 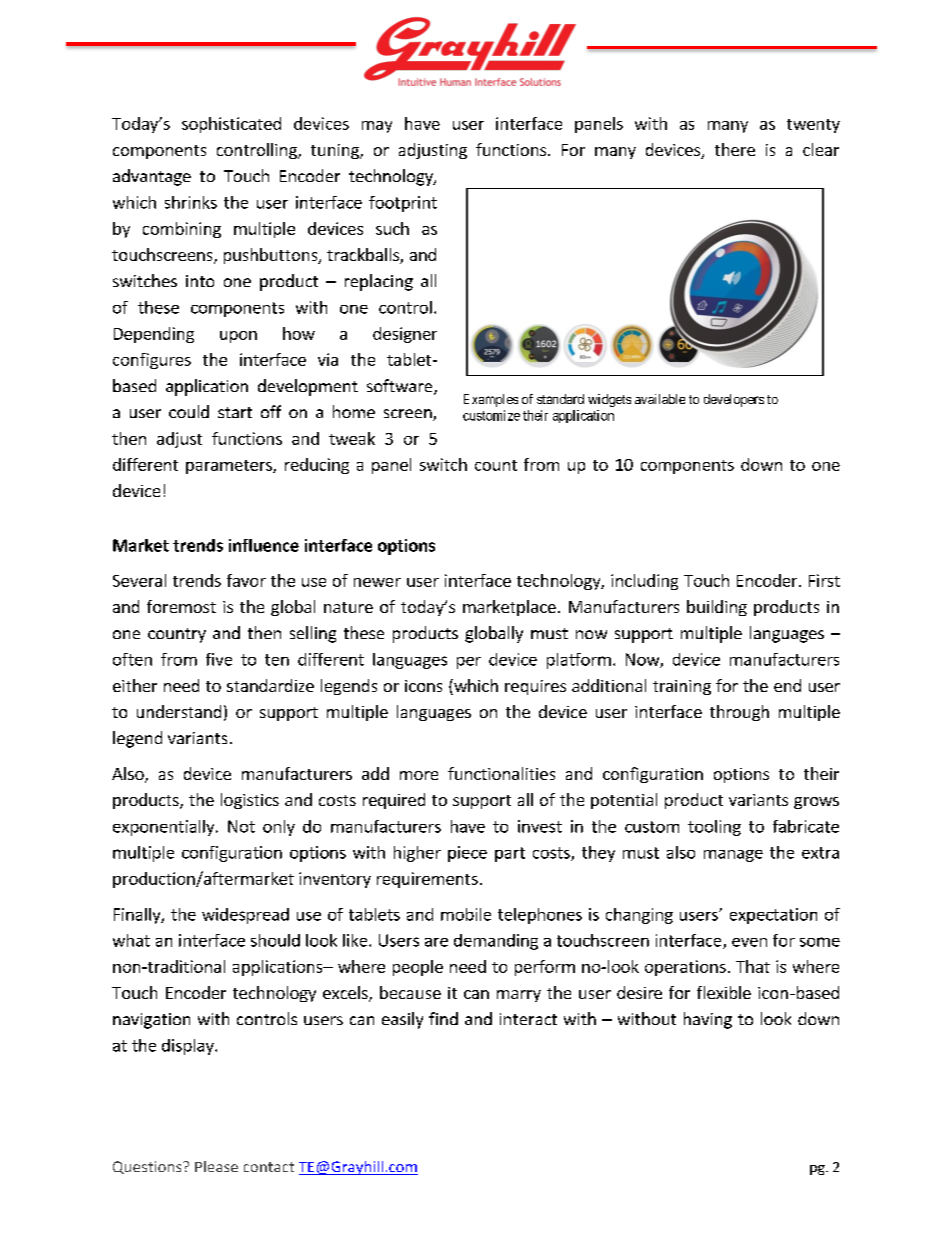 What do you see at coordinates (219, 659) in the page?
I see `five` at bounding box center [219, 659].
